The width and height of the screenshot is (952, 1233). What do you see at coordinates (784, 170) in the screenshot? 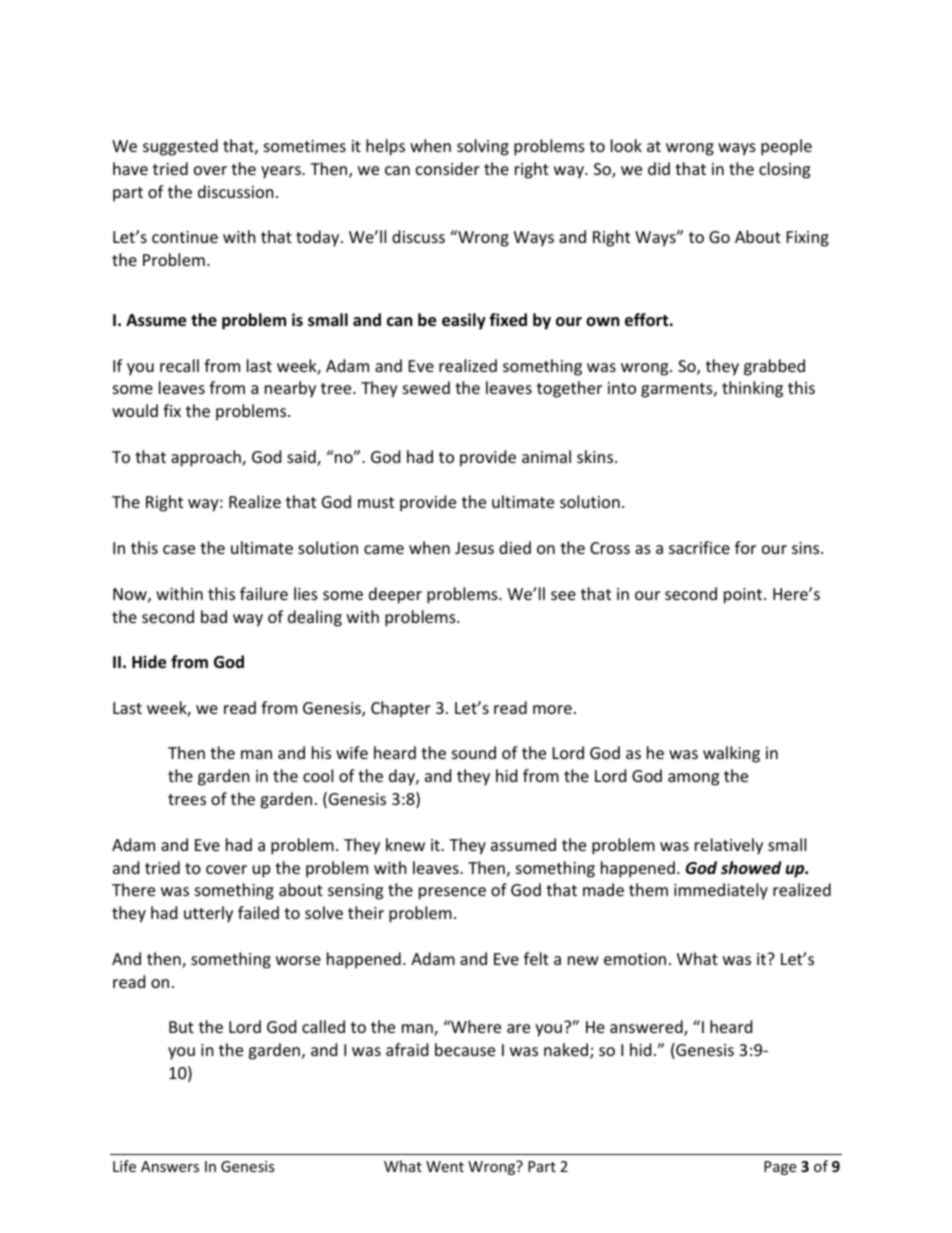
I see `closing` at bounding box center [784, 170].
